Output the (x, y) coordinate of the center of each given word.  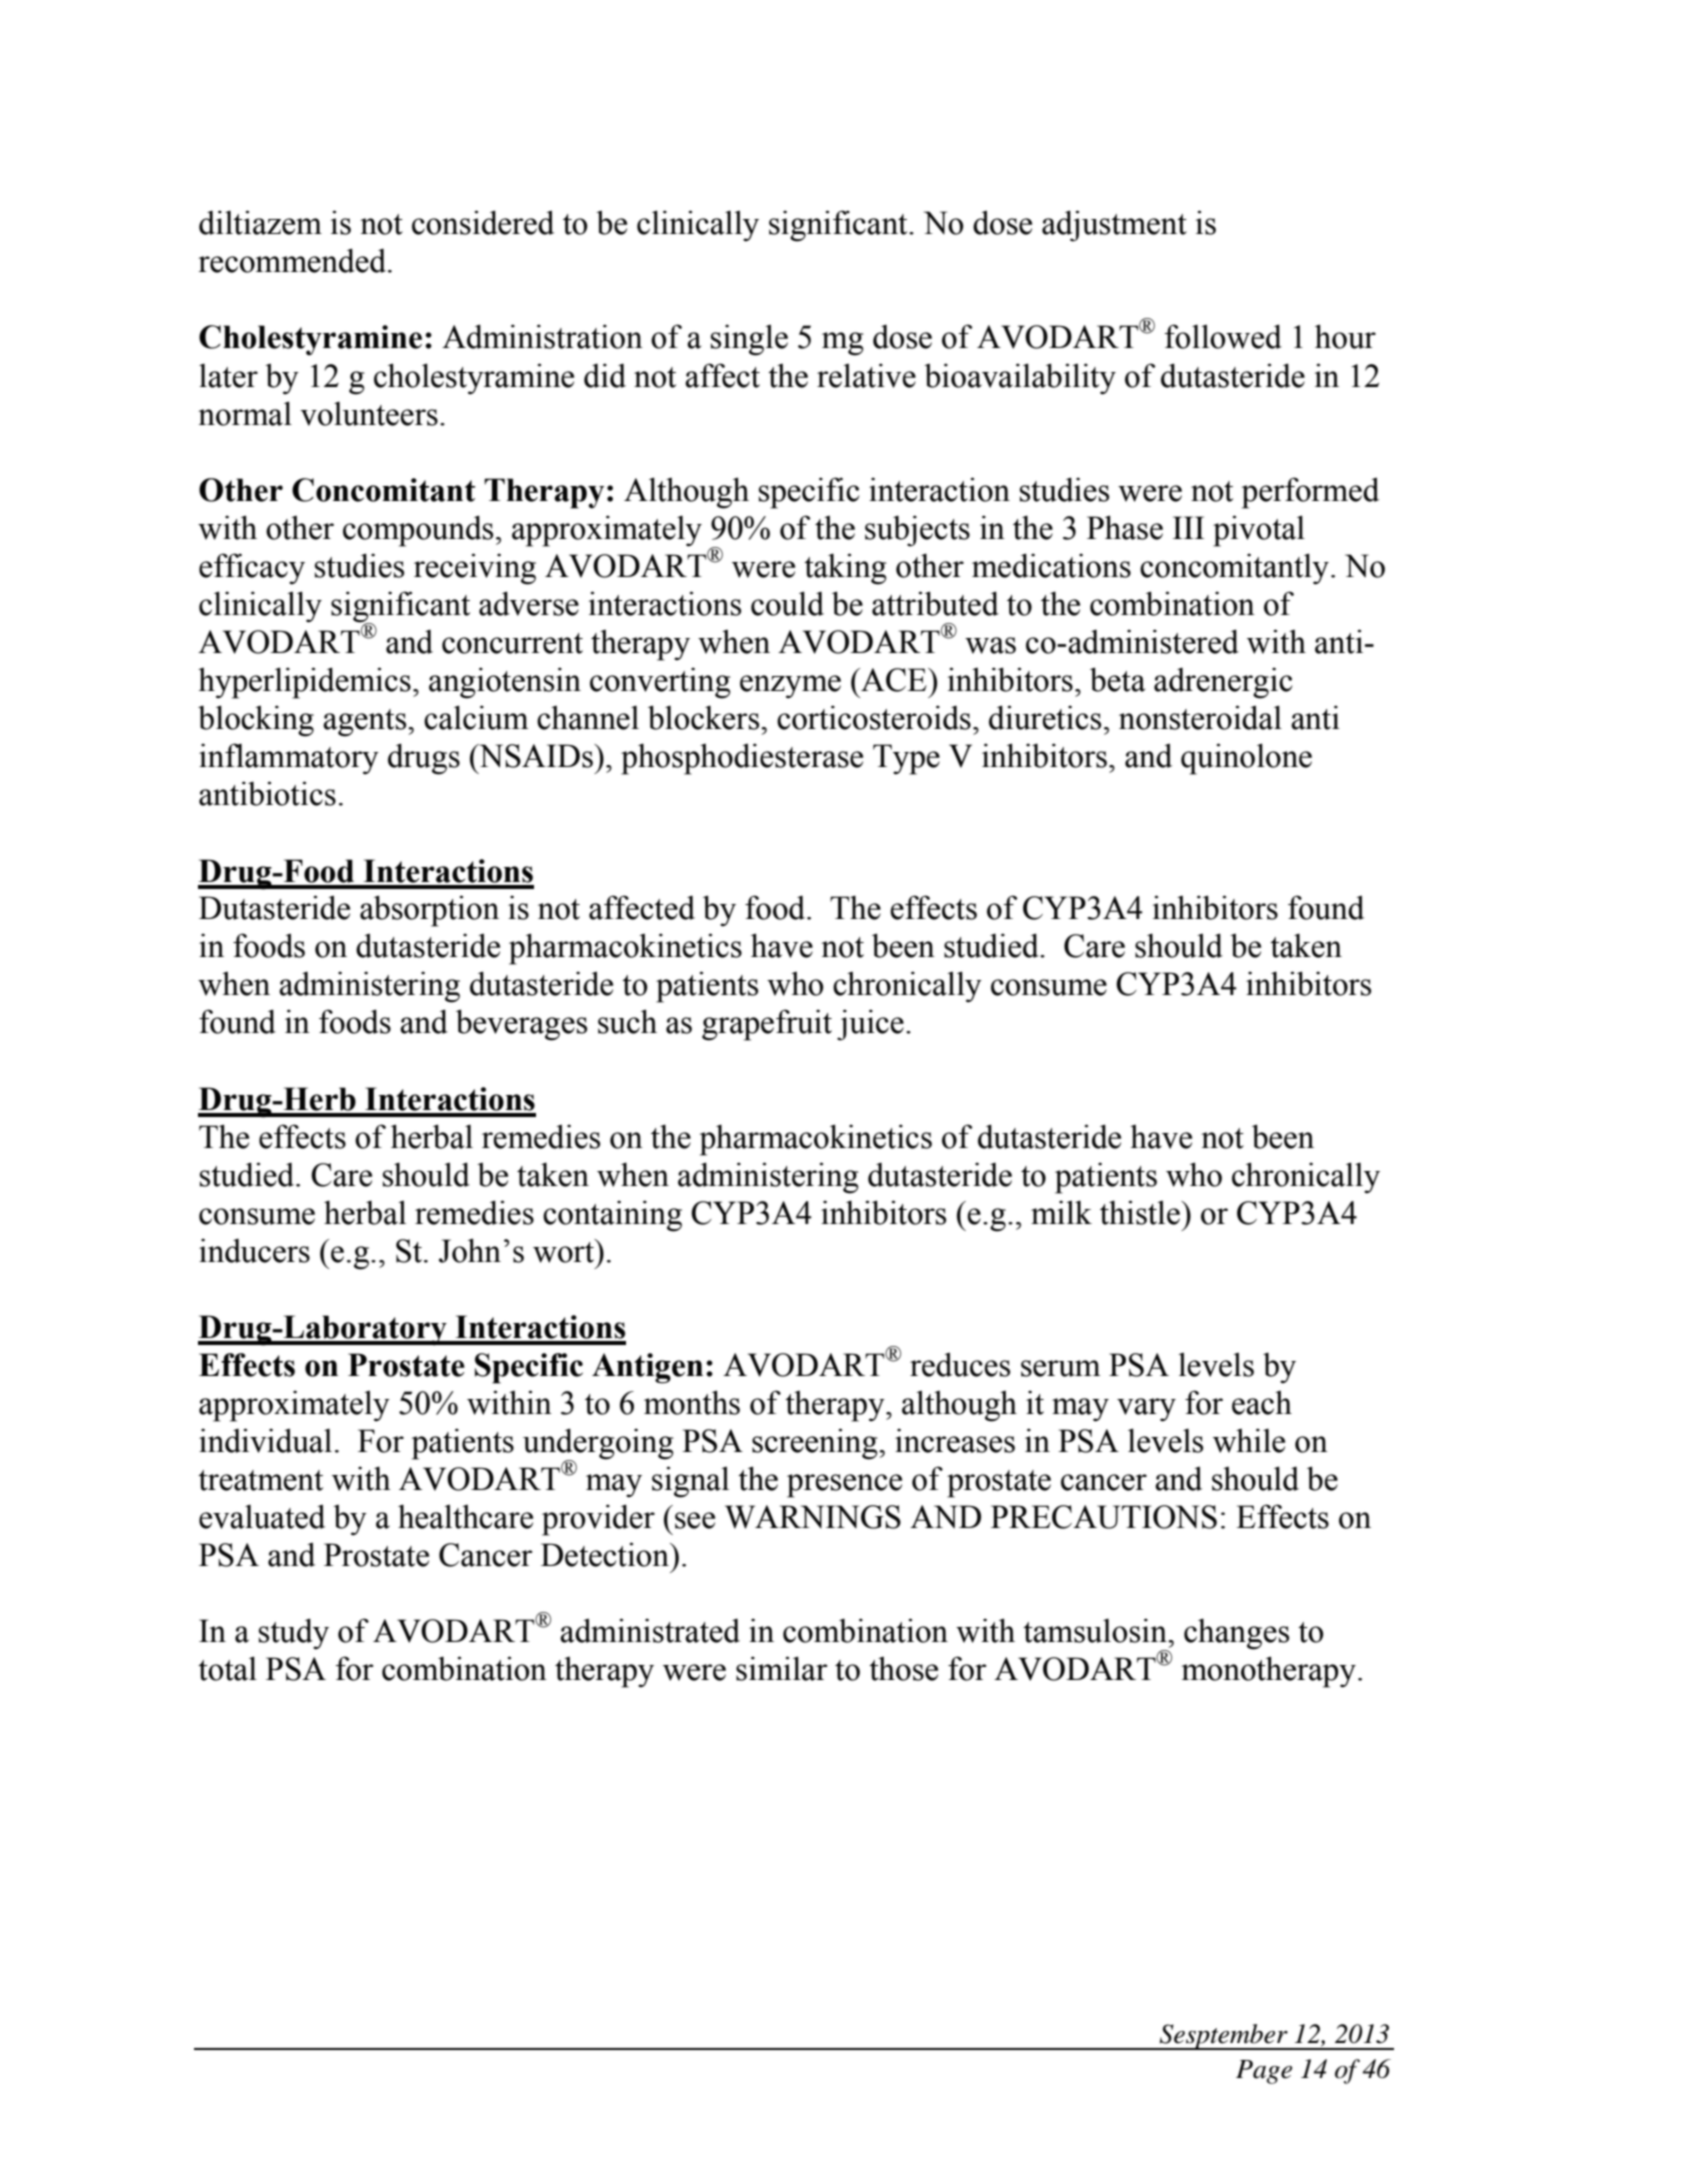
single (749, 340)
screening (816, 1444)
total (227, 1668)
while (1249, 1440)
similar (782, 1668)
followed (1223, 336)
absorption (429, 911)
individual (265, 1440)
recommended (293, 260)
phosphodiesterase (742, 759)
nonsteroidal (1200, 717)
